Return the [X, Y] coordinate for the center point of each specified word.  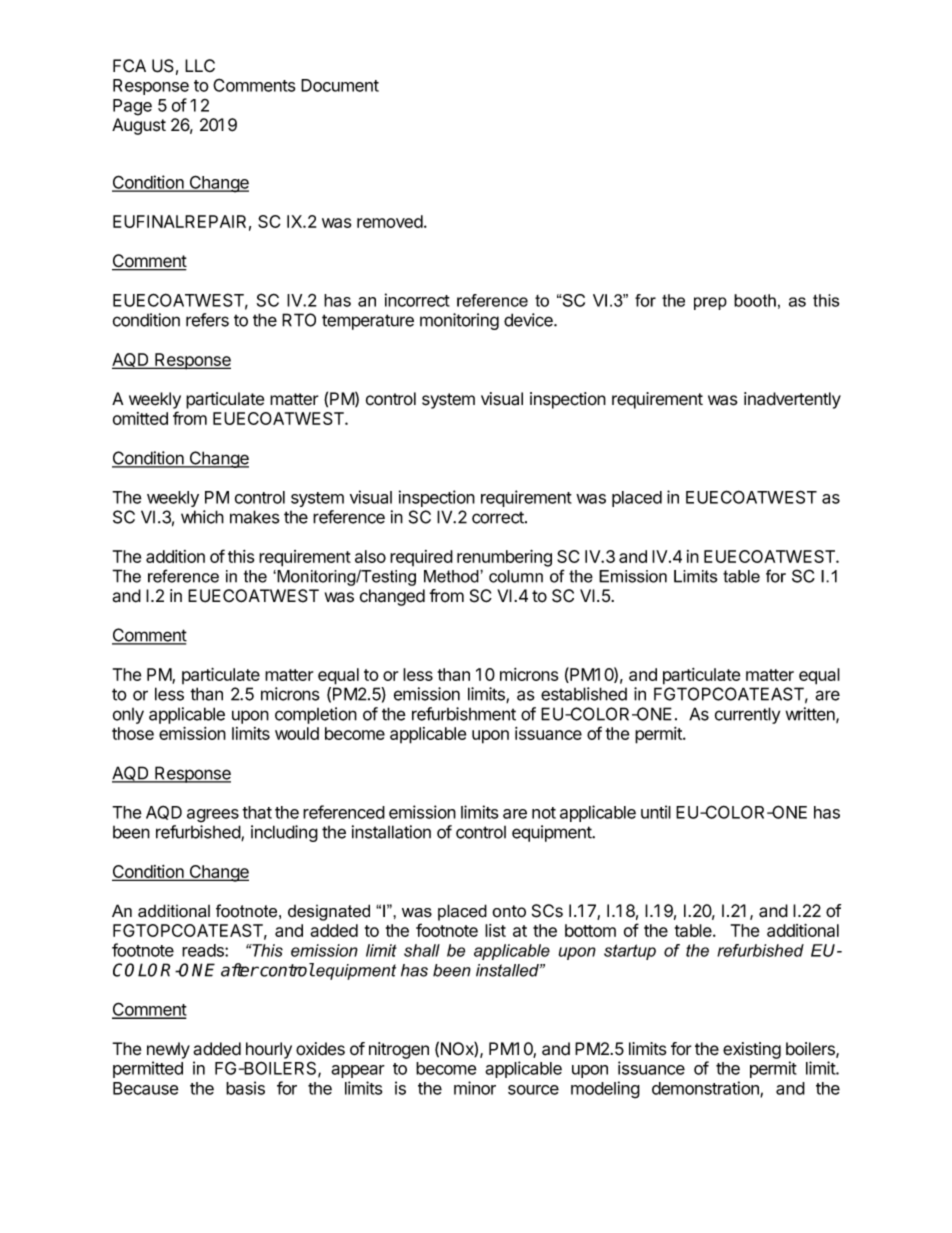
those [133, 733]
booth [755, 300]
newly [168, 1050]
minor [475, 1088]
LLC [200, 65]
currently [747, 715]
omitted [140, 418]
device [529, 320]
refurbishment [464, 714]
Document [340, 85]
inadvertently [792, 400]
